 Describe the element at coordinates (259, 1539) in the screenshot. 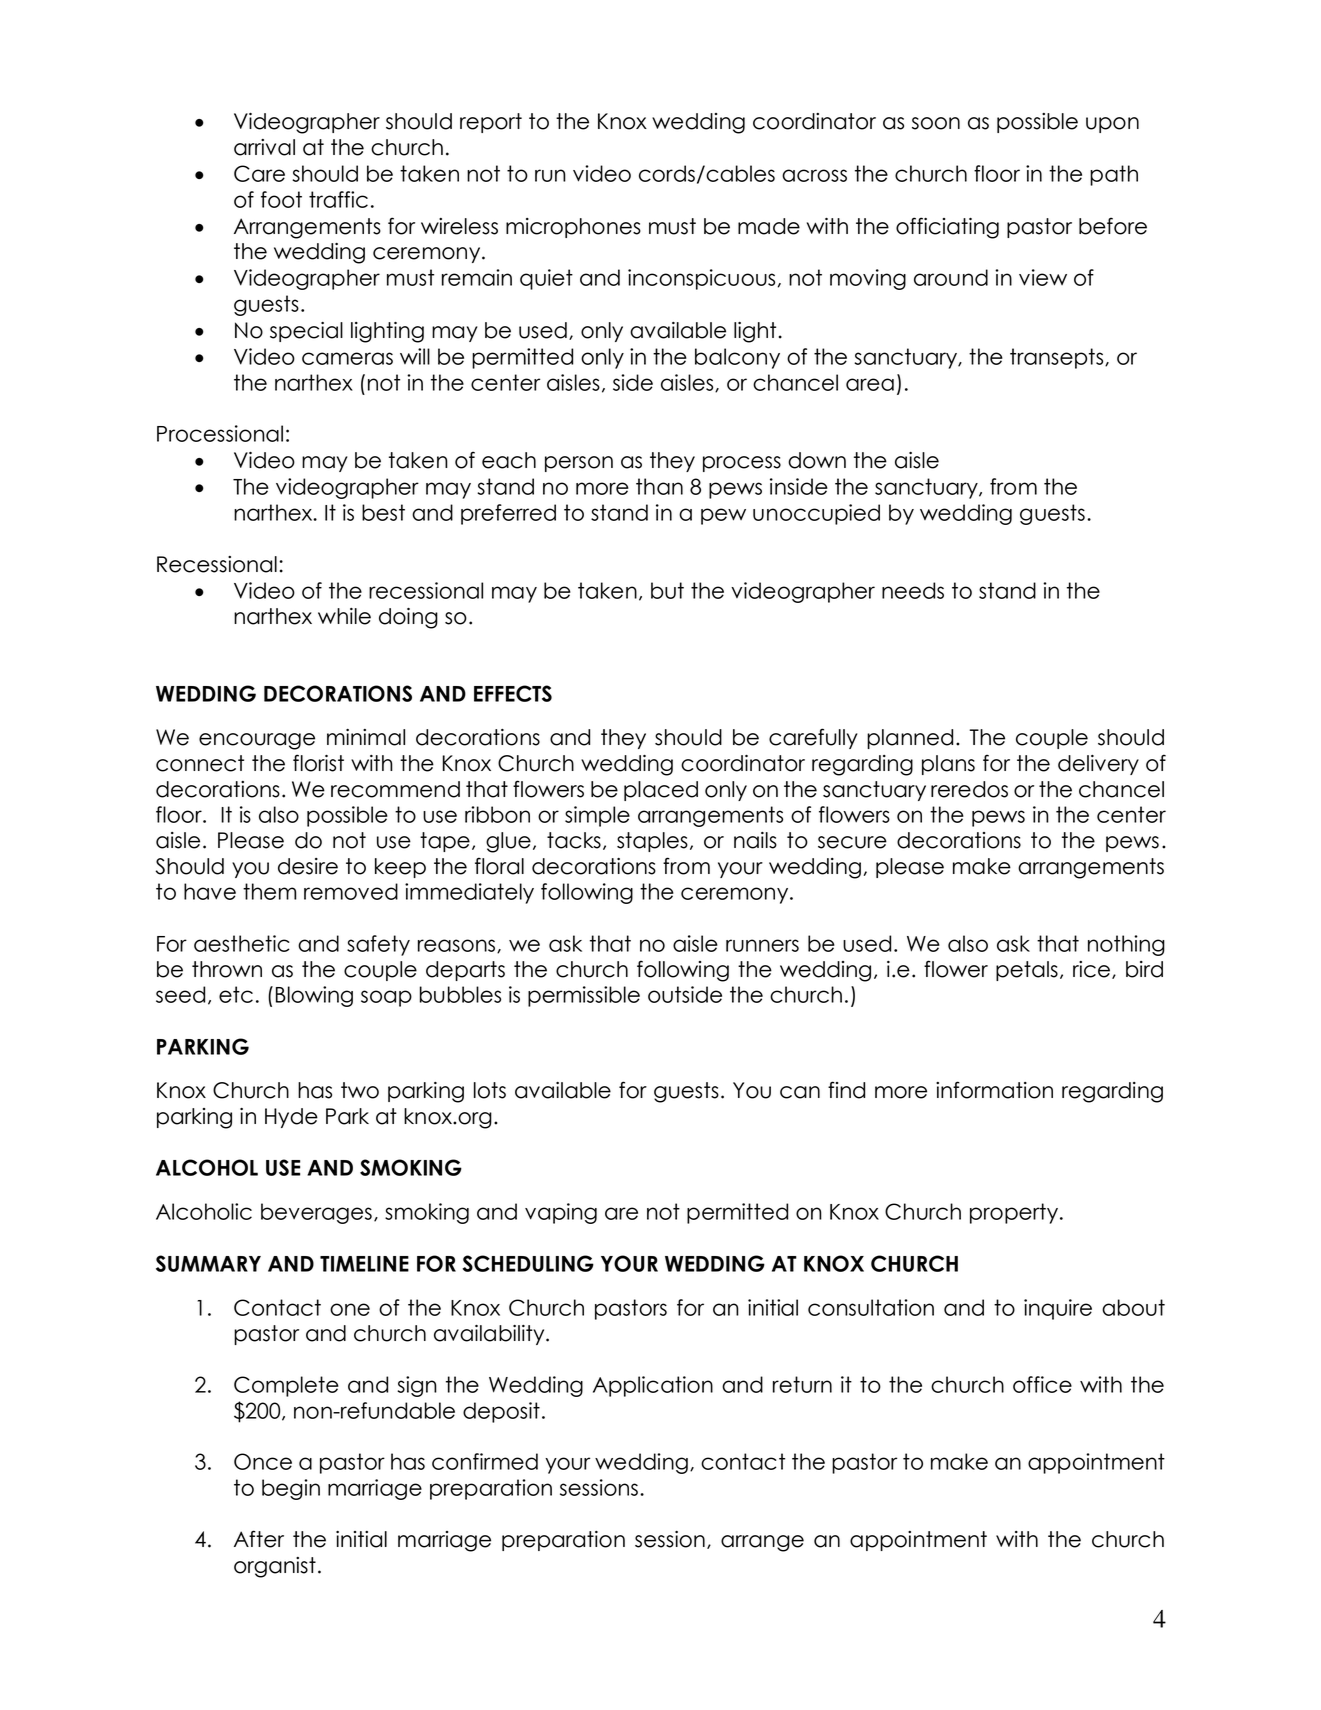

I see `After` at that location.
